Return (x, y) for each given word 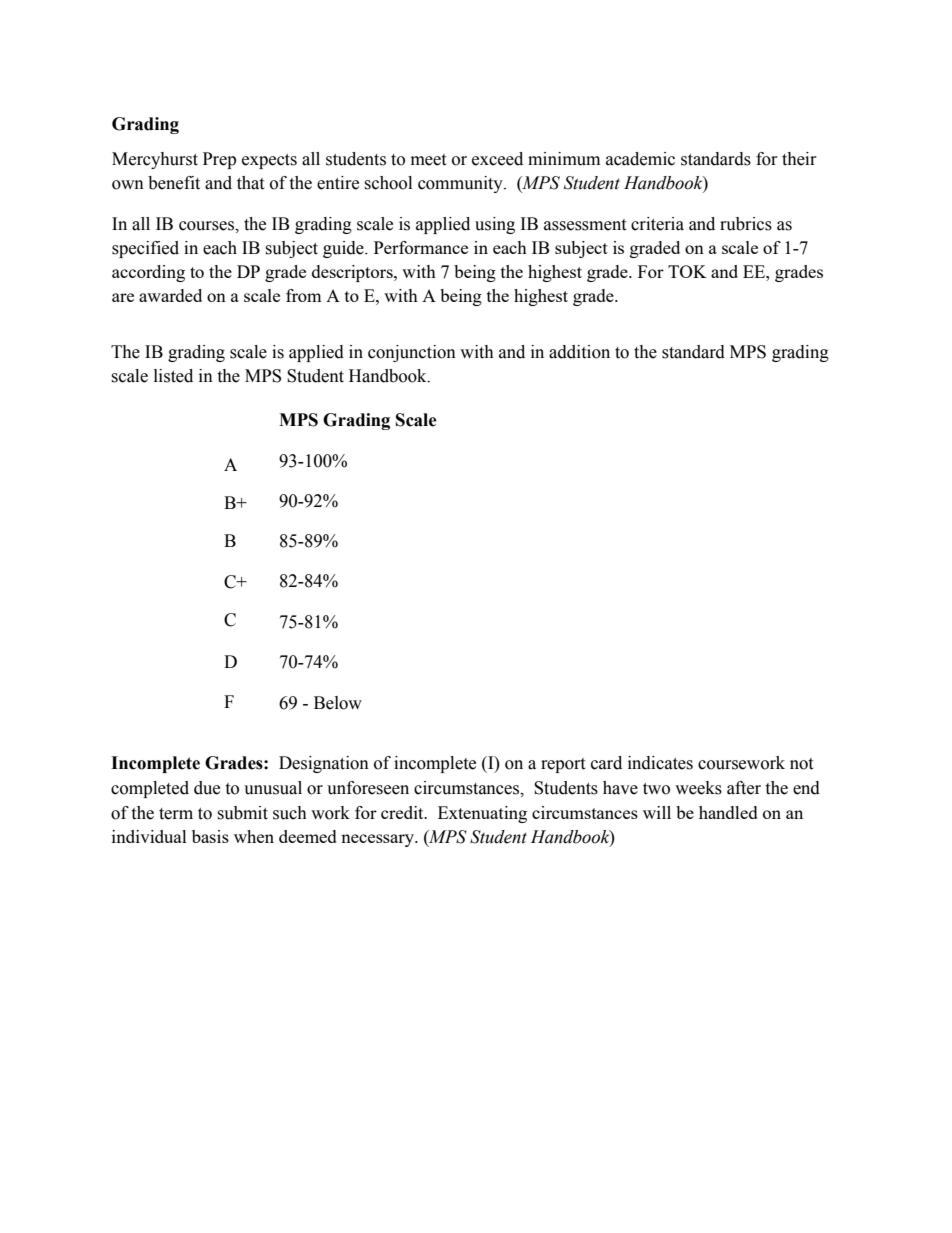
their (799, 159)
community (461, 184)
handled (728, 812)
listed (173, 376)
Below (338, 703)
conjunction (412, 353)
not (801, 764)
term (176, 814)
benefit (174, 183)
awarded (170, 295)
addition (579, 352)
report (563, 765)
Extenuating (482, 814)
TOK (687, 271)
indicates (660, 763)
